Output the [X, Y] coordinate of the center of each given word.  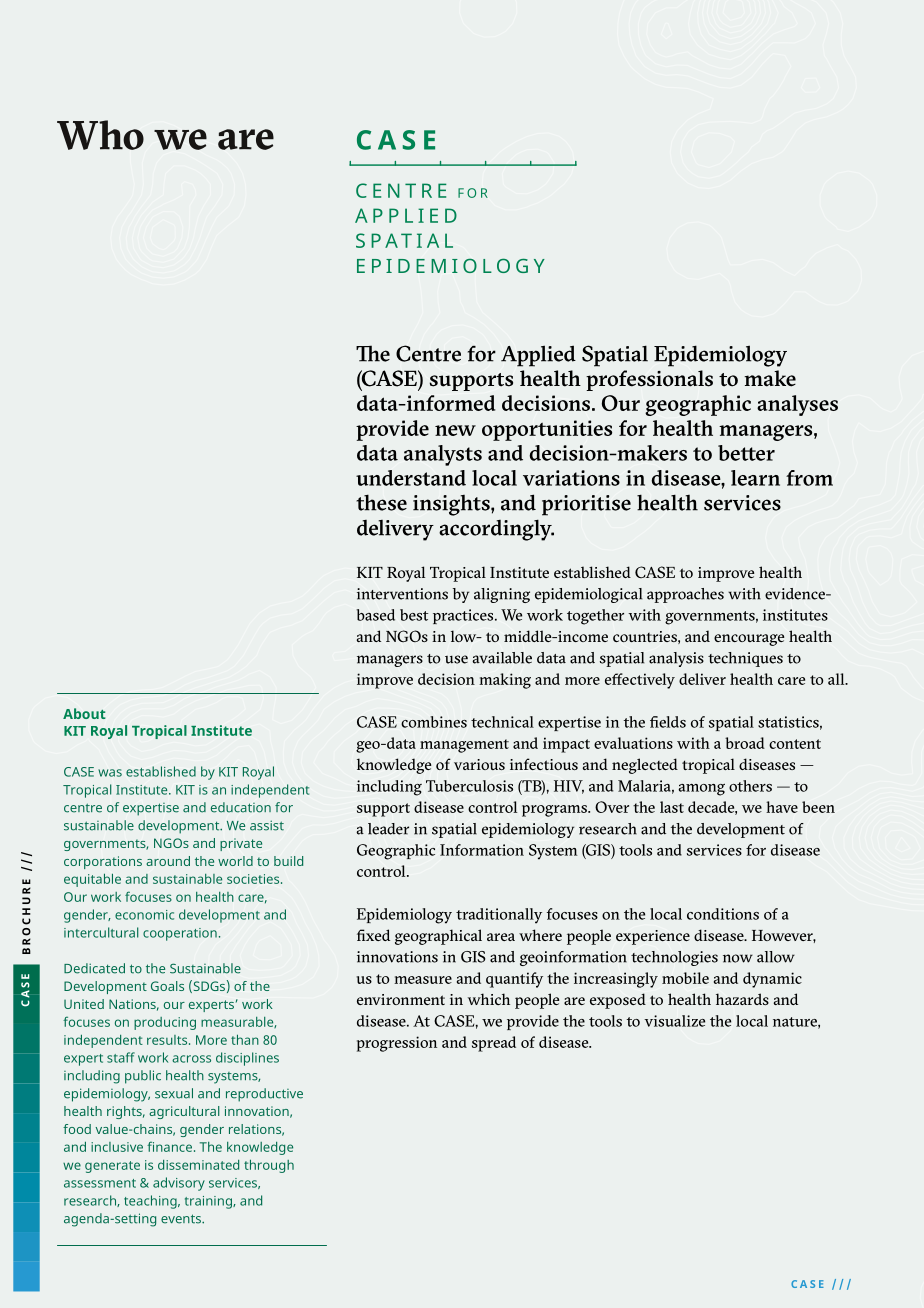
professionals [649, 380]
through [269, 1166]
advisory [179, 1184]
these [381, 502]
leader [388, 829]
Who [100, 135]
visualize [674, 1021]
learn [755, 478]
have [782, 807]
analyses [797, 405]
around [168, 861]
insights [452, 505]
